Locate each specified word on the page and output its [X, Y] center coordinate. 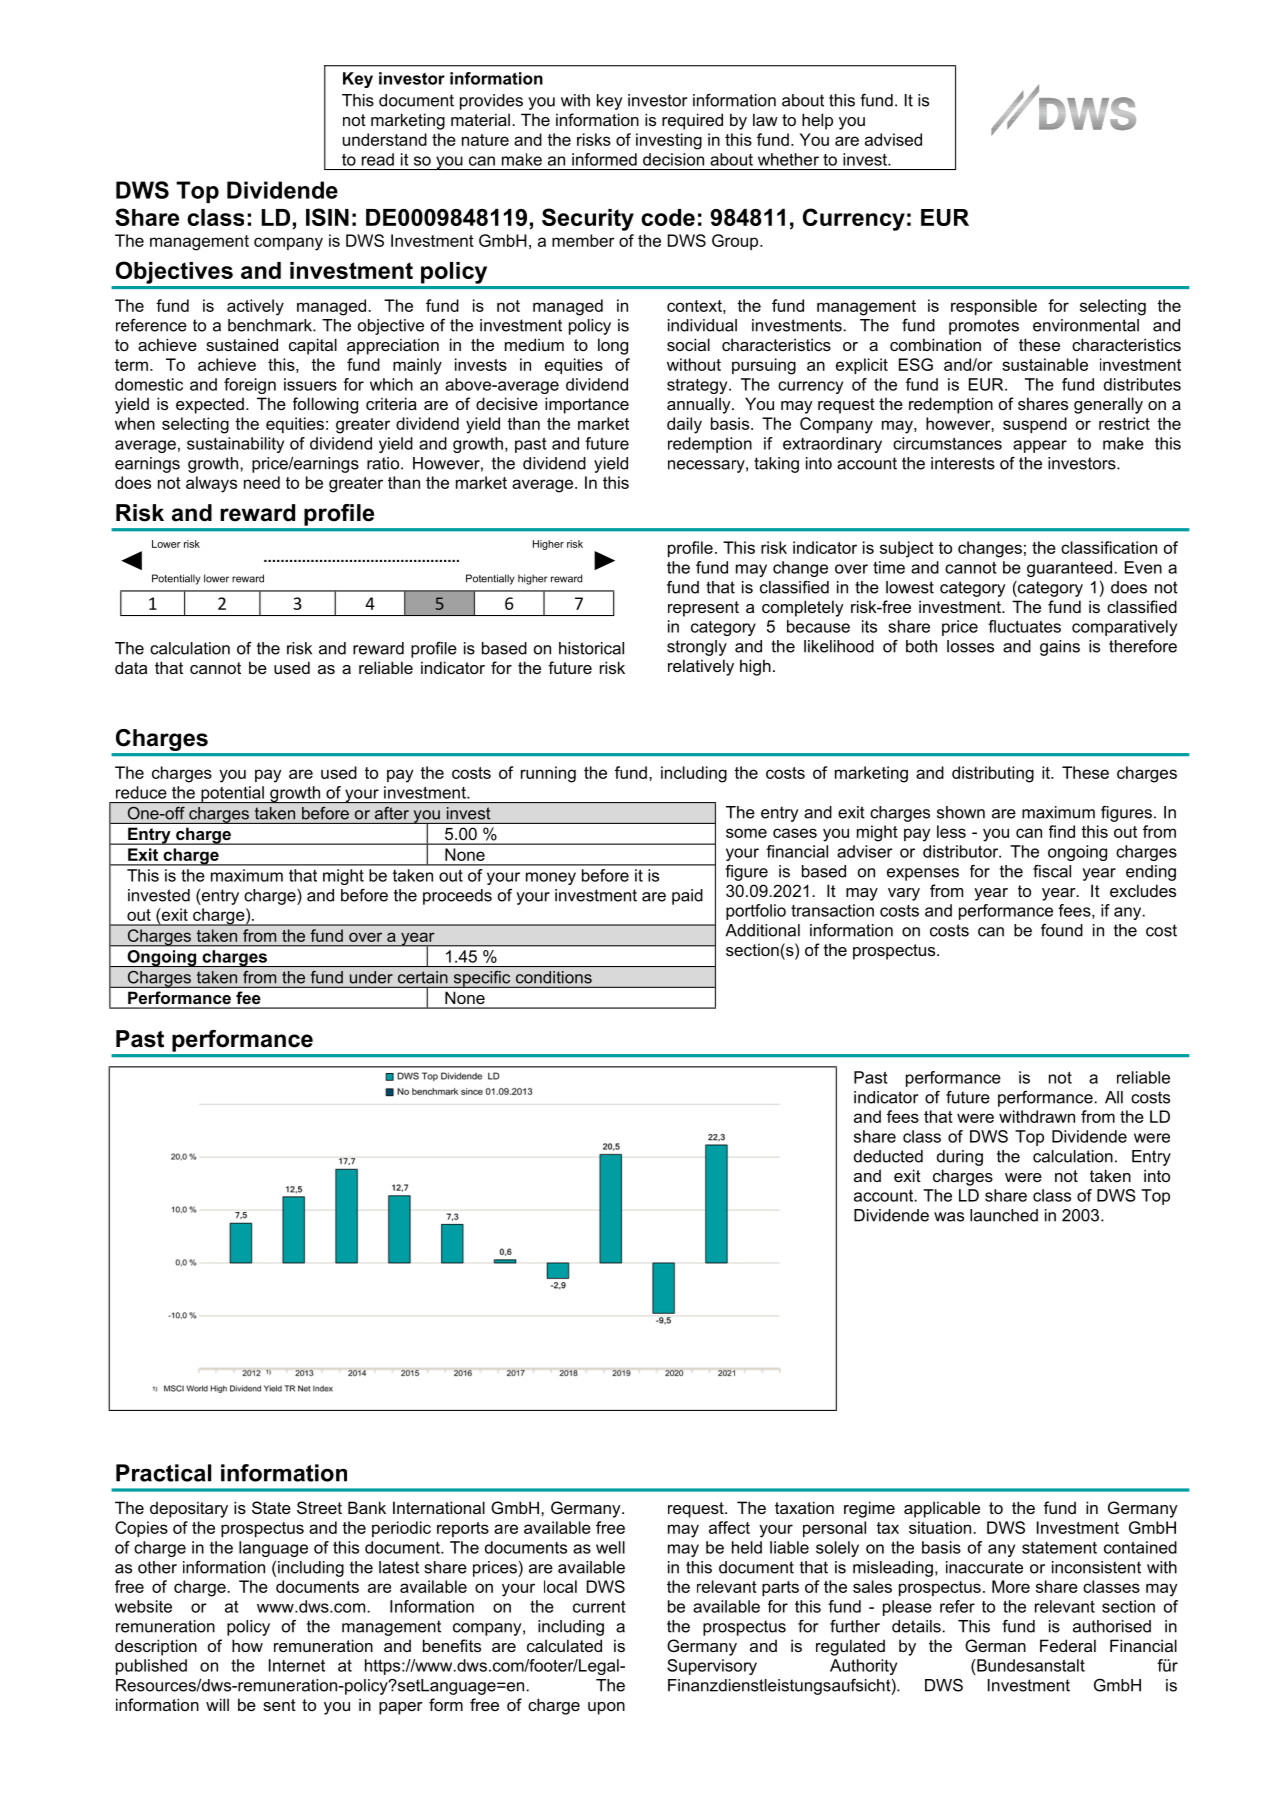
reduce [141, 792]
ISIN [327, 217]
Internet [297, 1665]
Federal [1068, 1645]
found [1062, 930]
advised [893, 139]
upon [606, 1708]
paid [687, 897]
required [692, 121]
